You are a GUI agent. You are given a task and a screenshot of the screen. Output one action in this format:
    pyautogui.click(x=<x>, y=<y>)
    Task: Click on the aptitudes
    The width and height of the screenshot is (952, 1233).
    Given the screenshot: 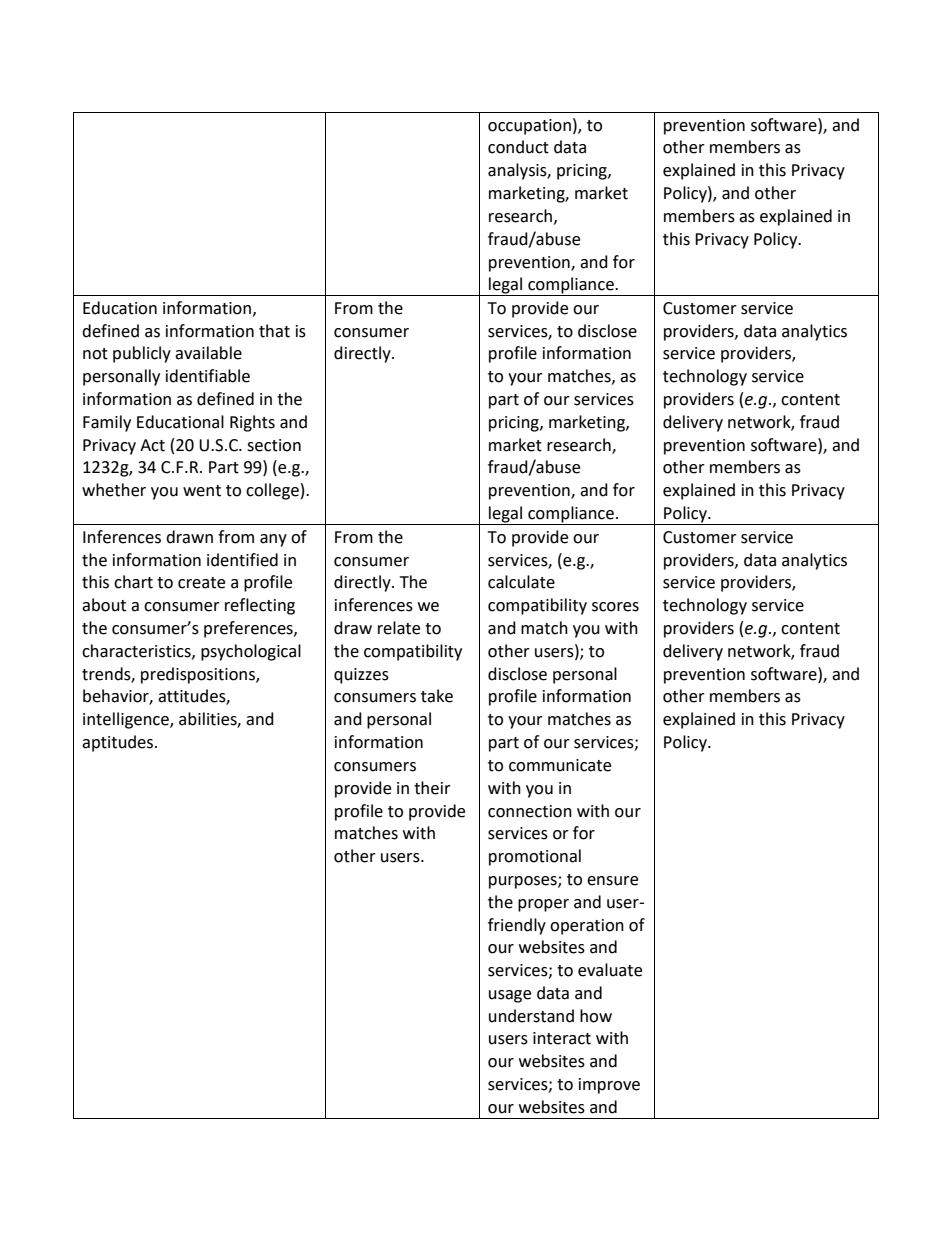 What is the action you would take?
    pyautogui.click(x=119, y=743)
